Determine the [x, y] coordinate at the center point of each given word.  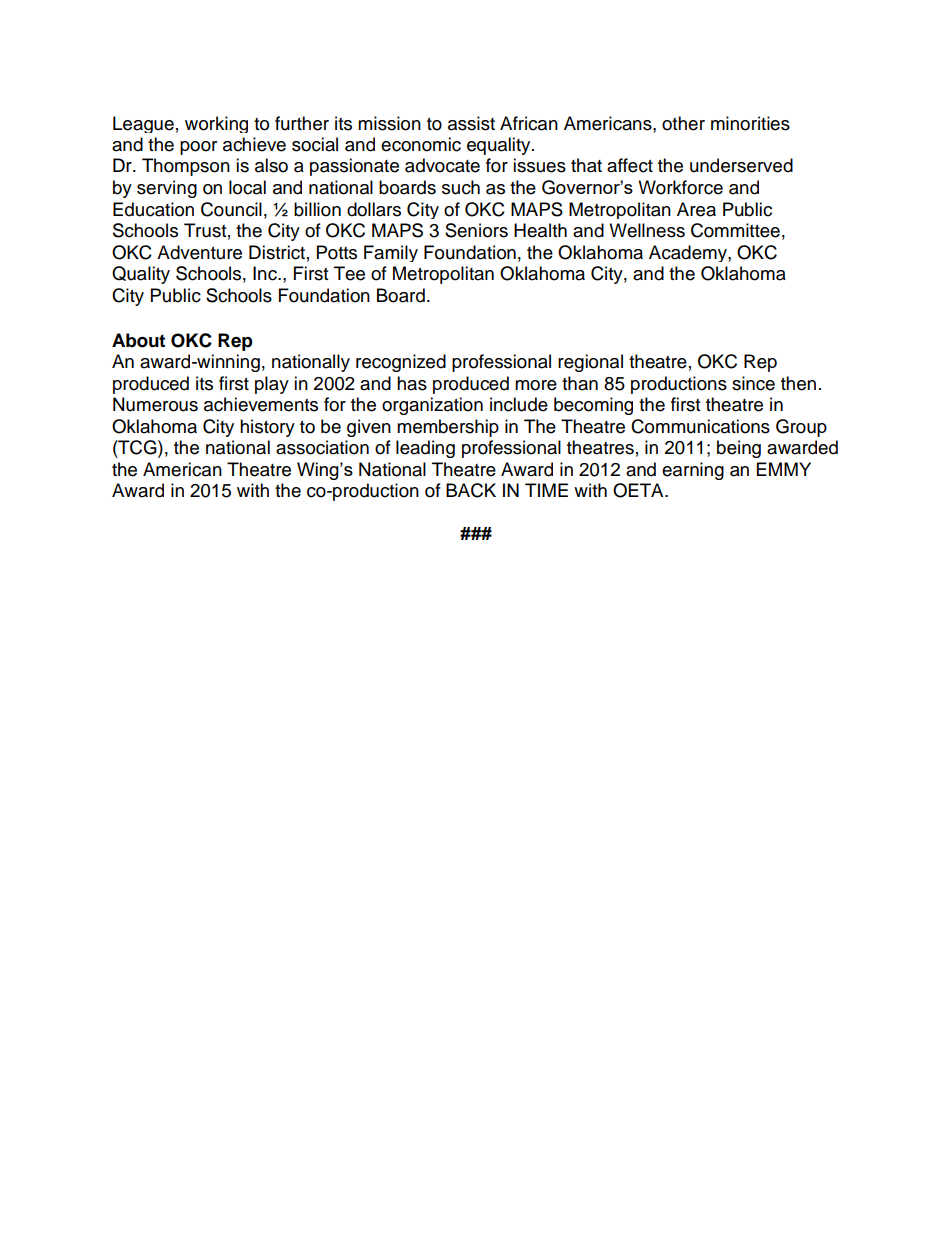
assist [471, 123]
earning [693, 471]
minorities [750, 123]
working [216, 124]
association [322, 447]
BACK [471, 490]
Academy [689, 253]
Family [391, 253]
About [138, 340]
